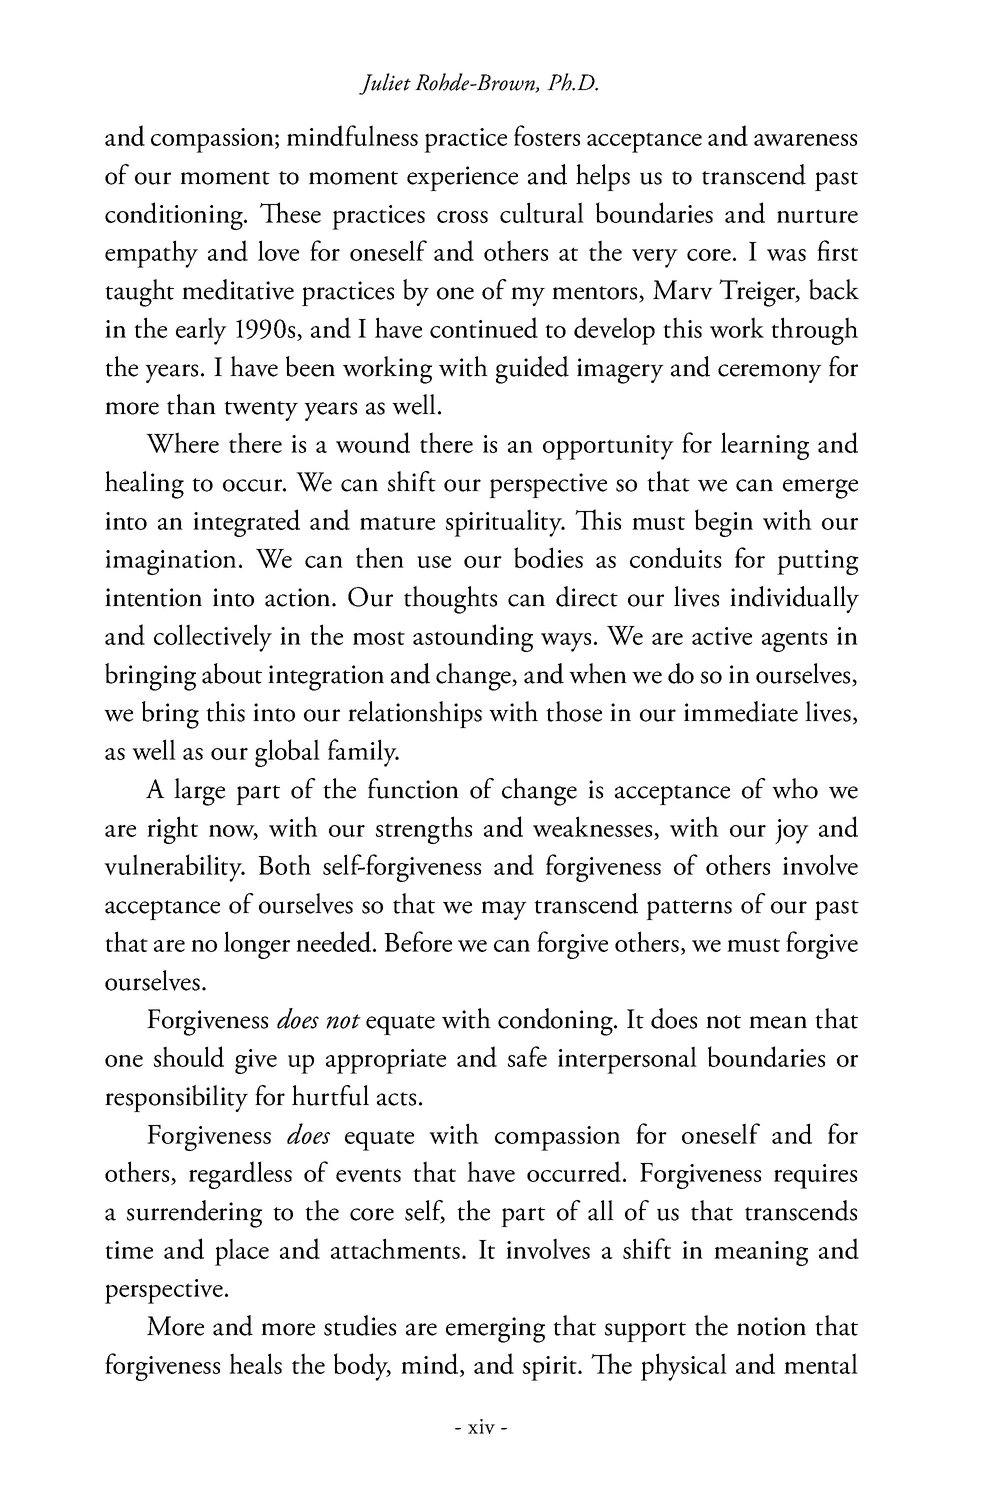  I want to click on begin, so click(724, 523).
